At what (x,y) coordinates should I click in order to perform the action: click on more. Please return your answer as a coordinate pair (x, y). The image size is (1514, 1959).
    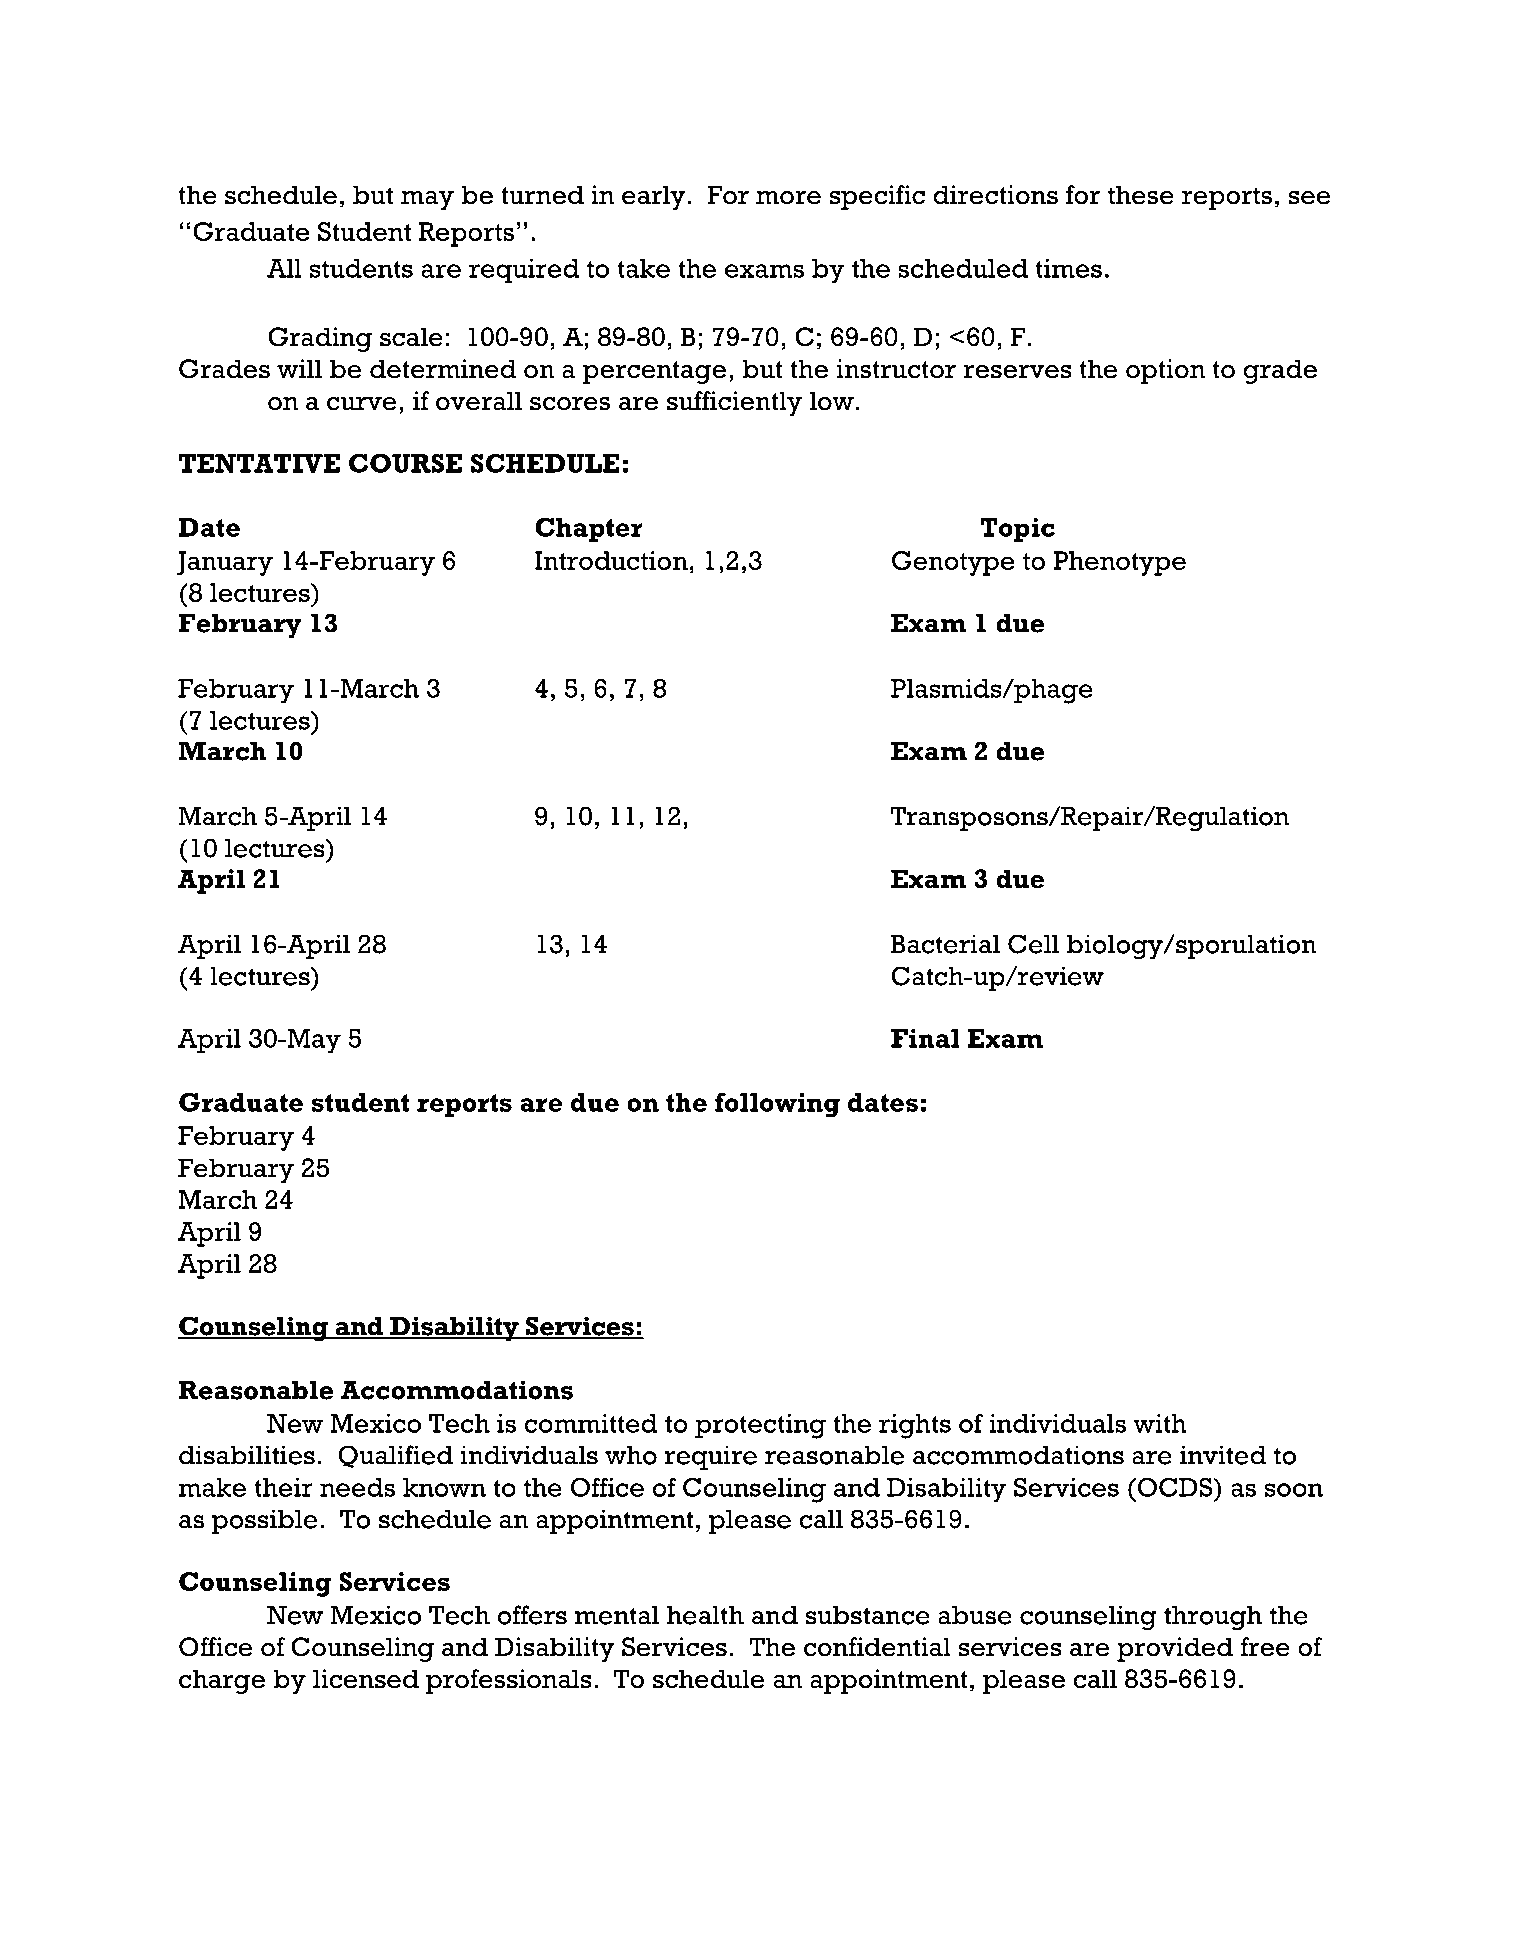
    Looking at the image, I should click on (788, 198).
